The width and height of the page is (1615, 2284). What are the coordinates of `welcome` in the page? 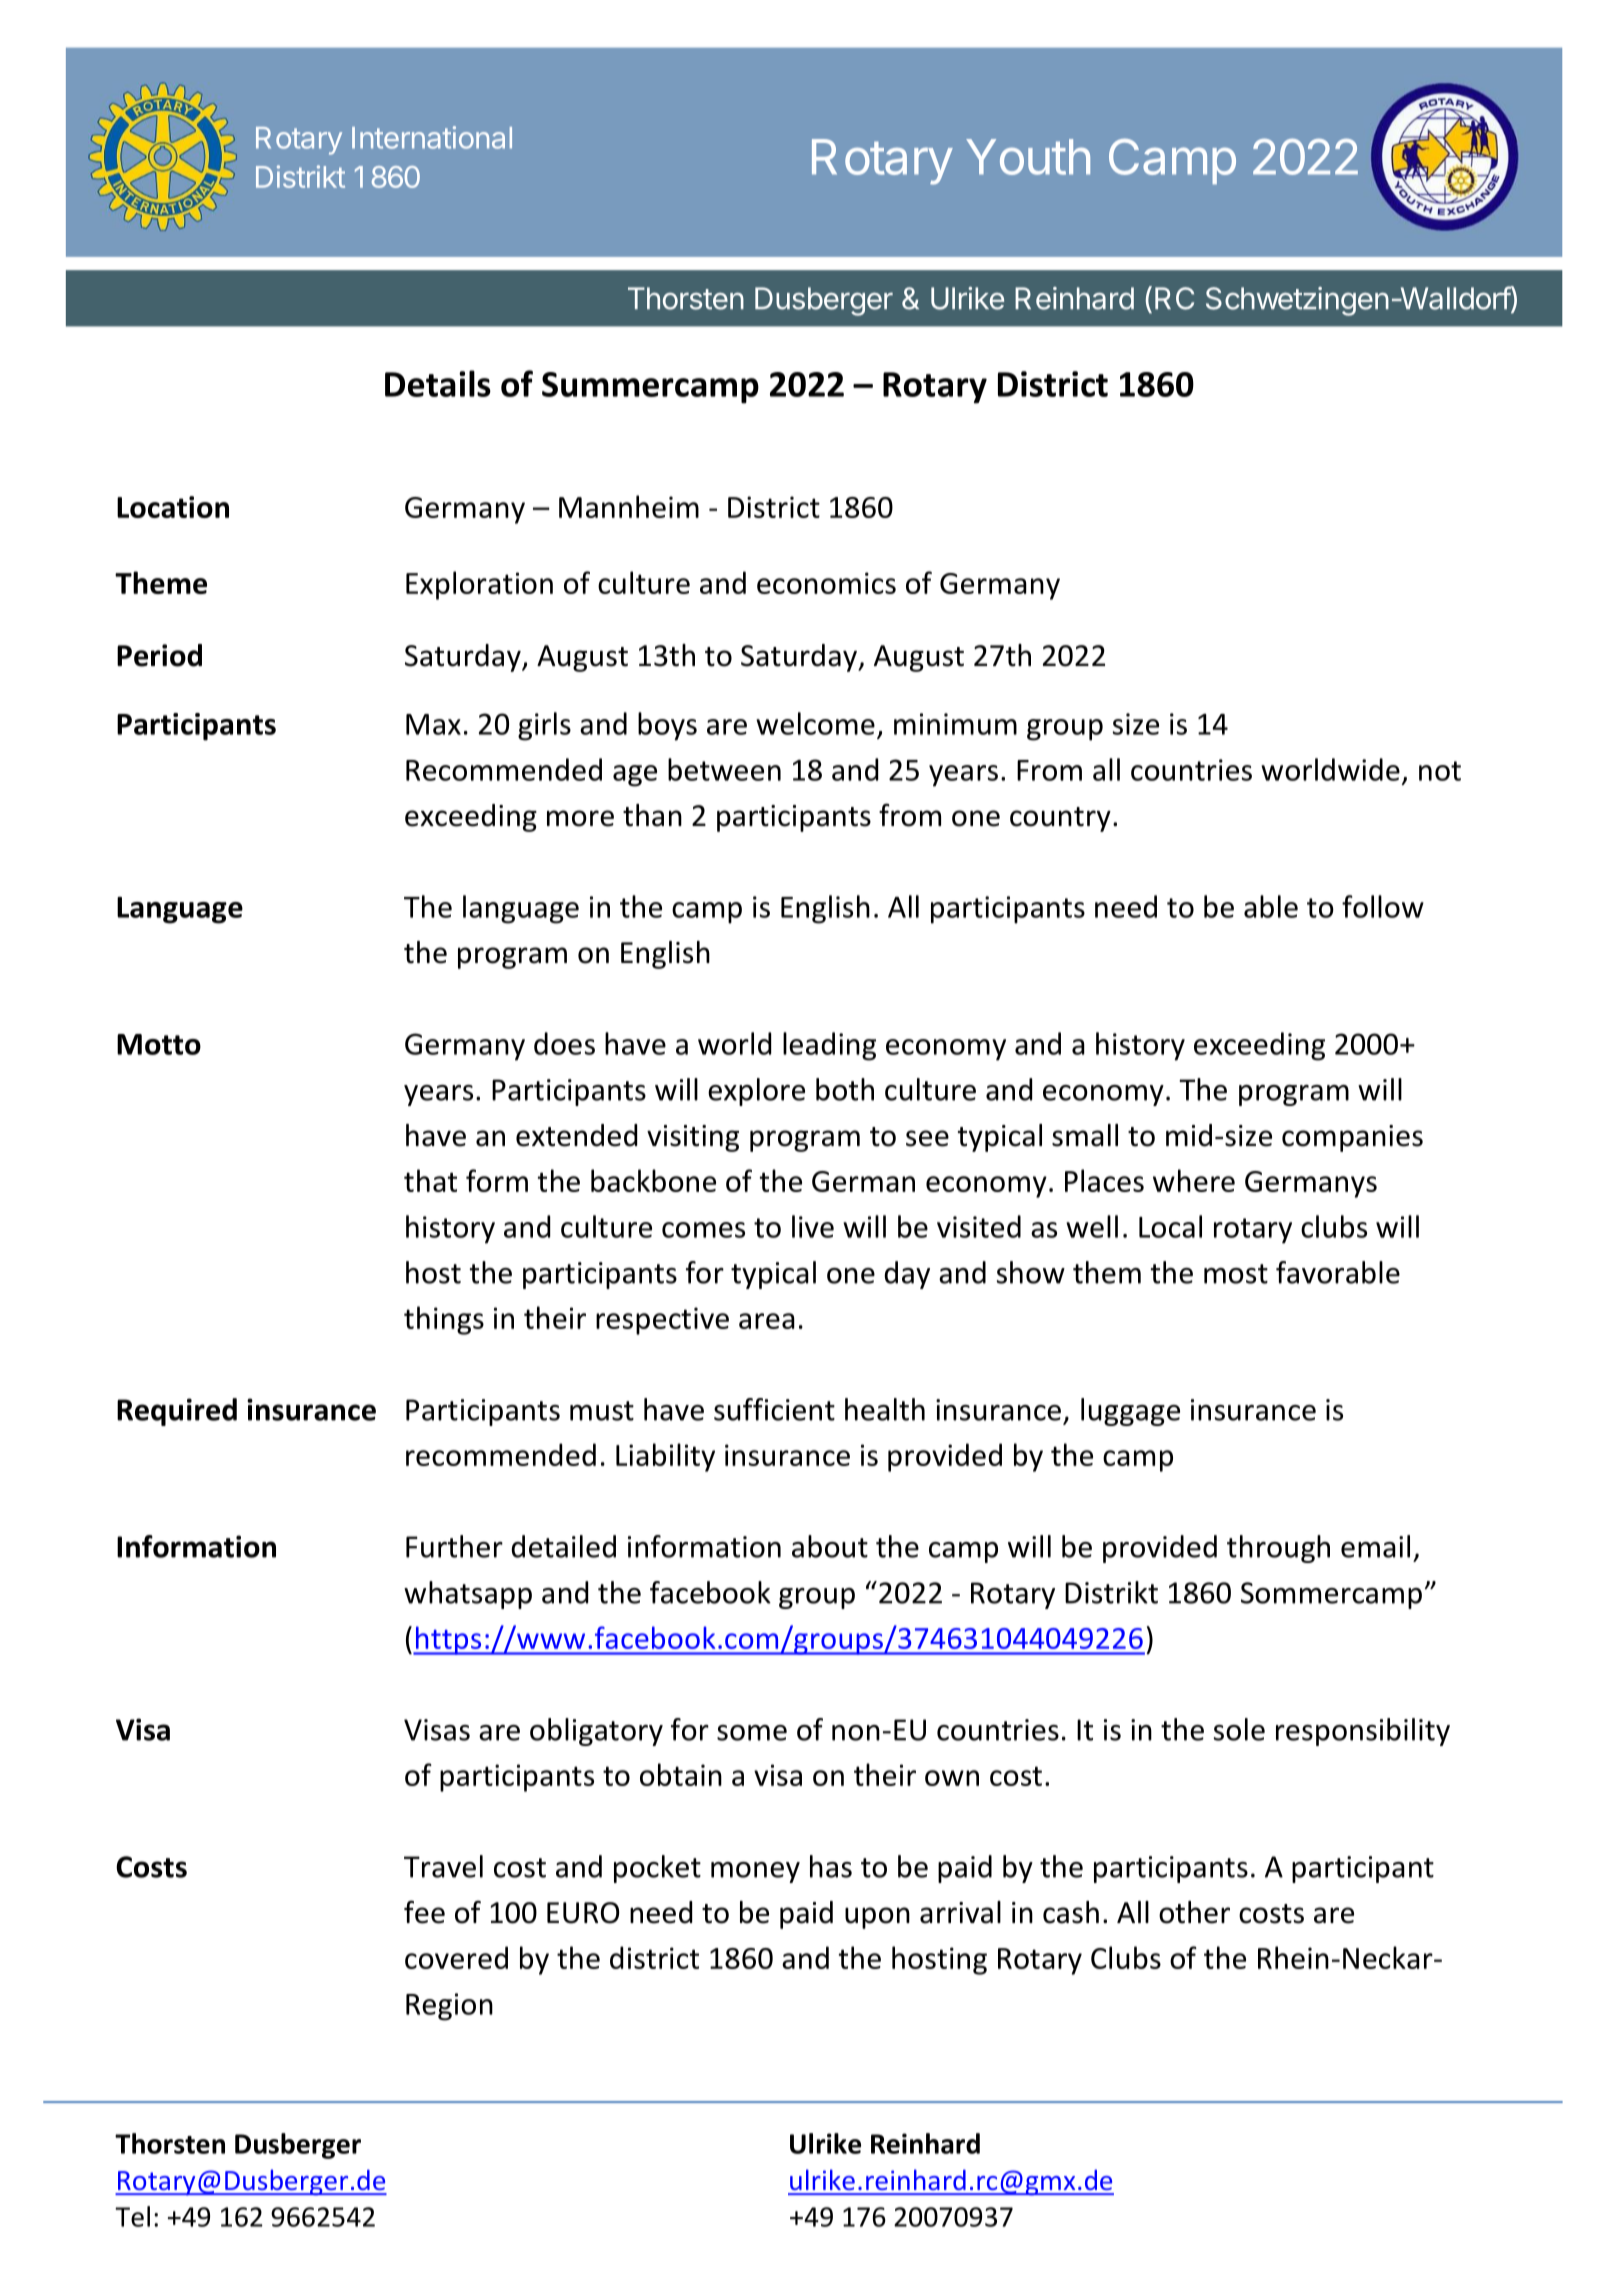 It's located at (815, 723).
